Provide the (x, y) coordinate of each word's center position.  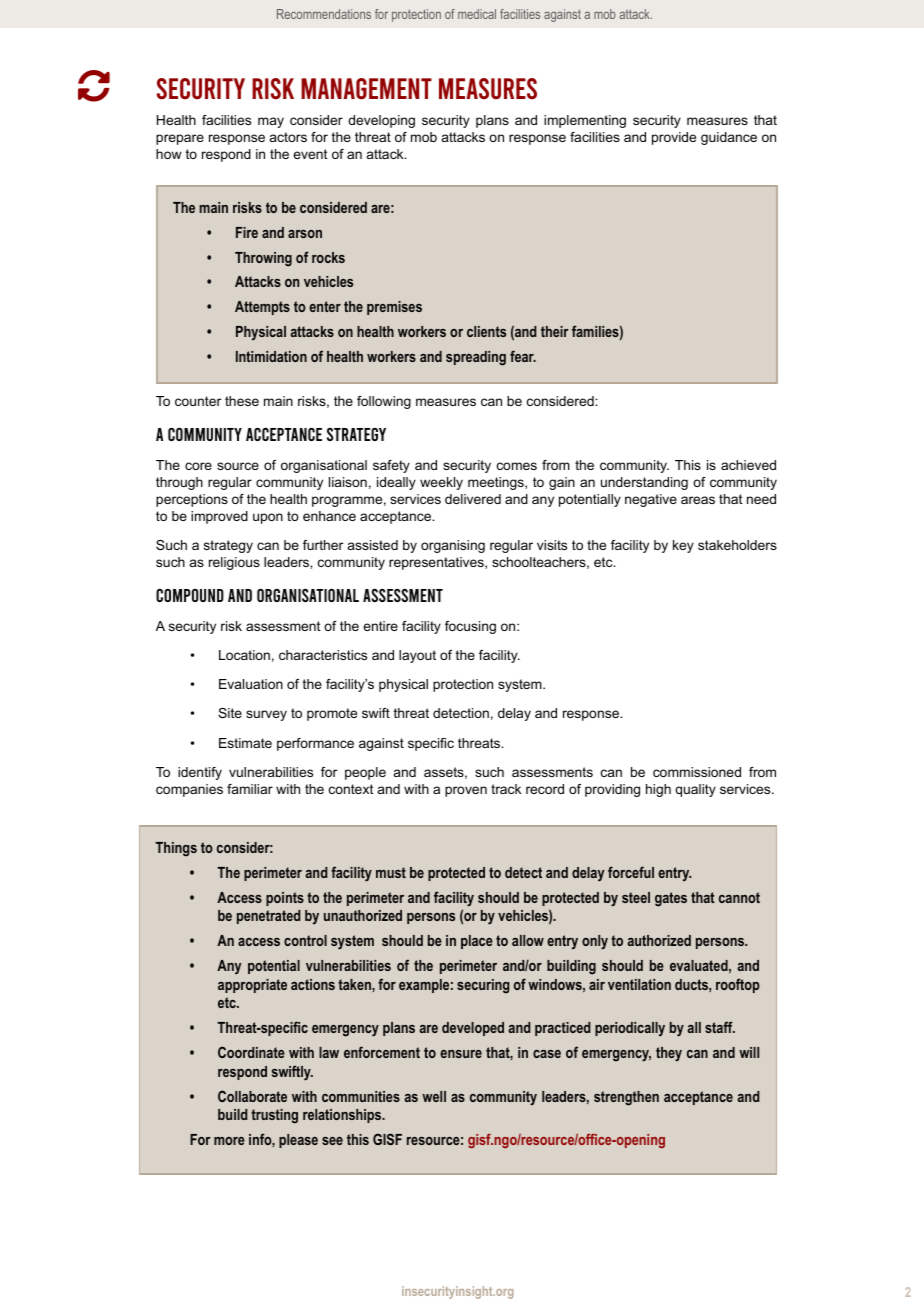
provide (674, 138)
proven (466, 791)
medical (477, 14)
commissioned (697, 772)
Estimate (245, 743)
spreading (476, 358)
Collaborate (252, 1096)
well (434, 1096)
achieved (748, 465)
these (242, 401)
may (271, 122)
